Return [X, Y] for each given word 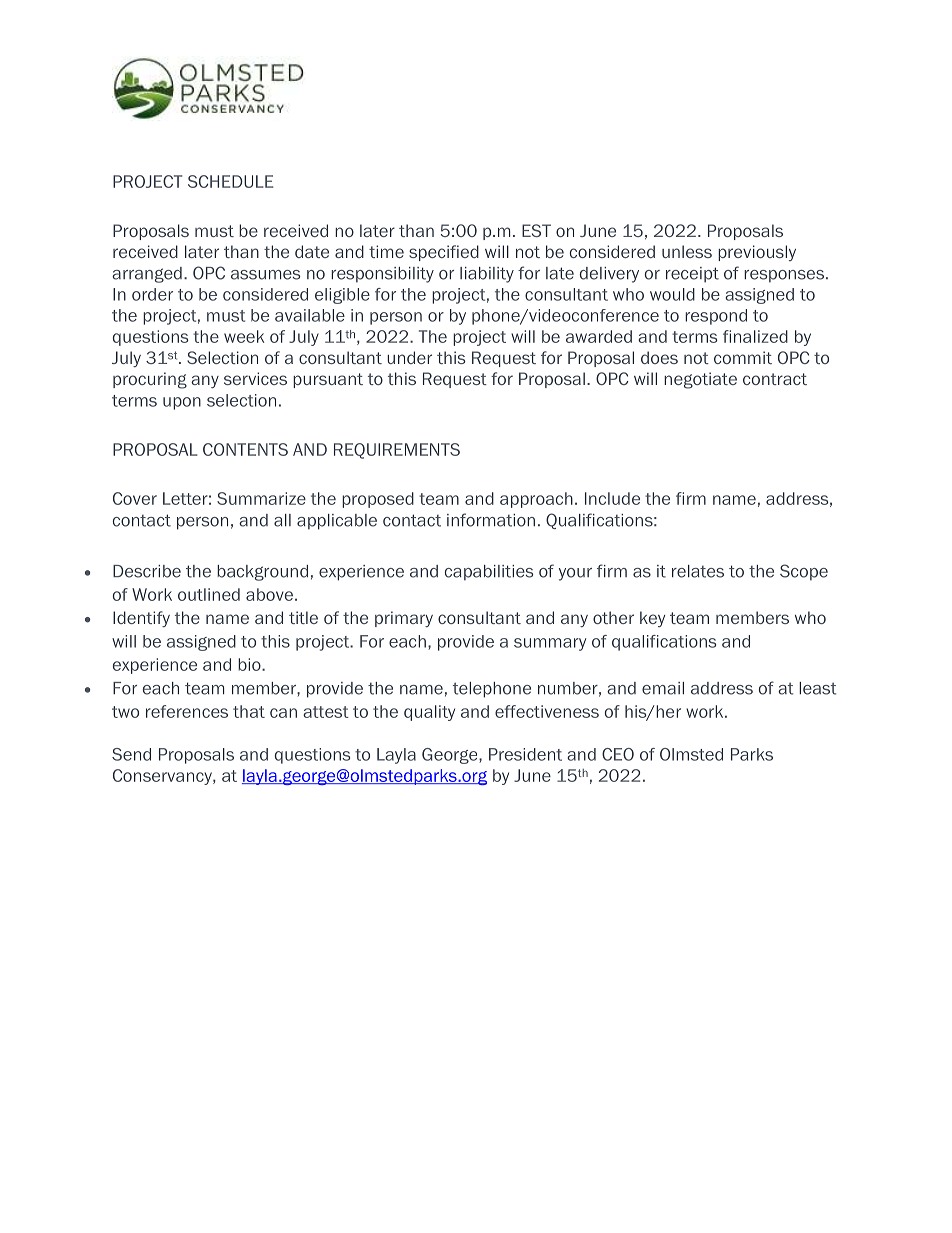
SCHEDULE [230, 181]
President [525, 754]
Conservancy [163, 777]
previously [757, 253]
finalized [755, 336]
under [409, 357]
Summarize [261, 498]
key [652, 619]
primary [404, 619]
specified [444, 253]
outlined [209, 594]
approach [536, 500]
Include [612, 498]
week [244, 336]
